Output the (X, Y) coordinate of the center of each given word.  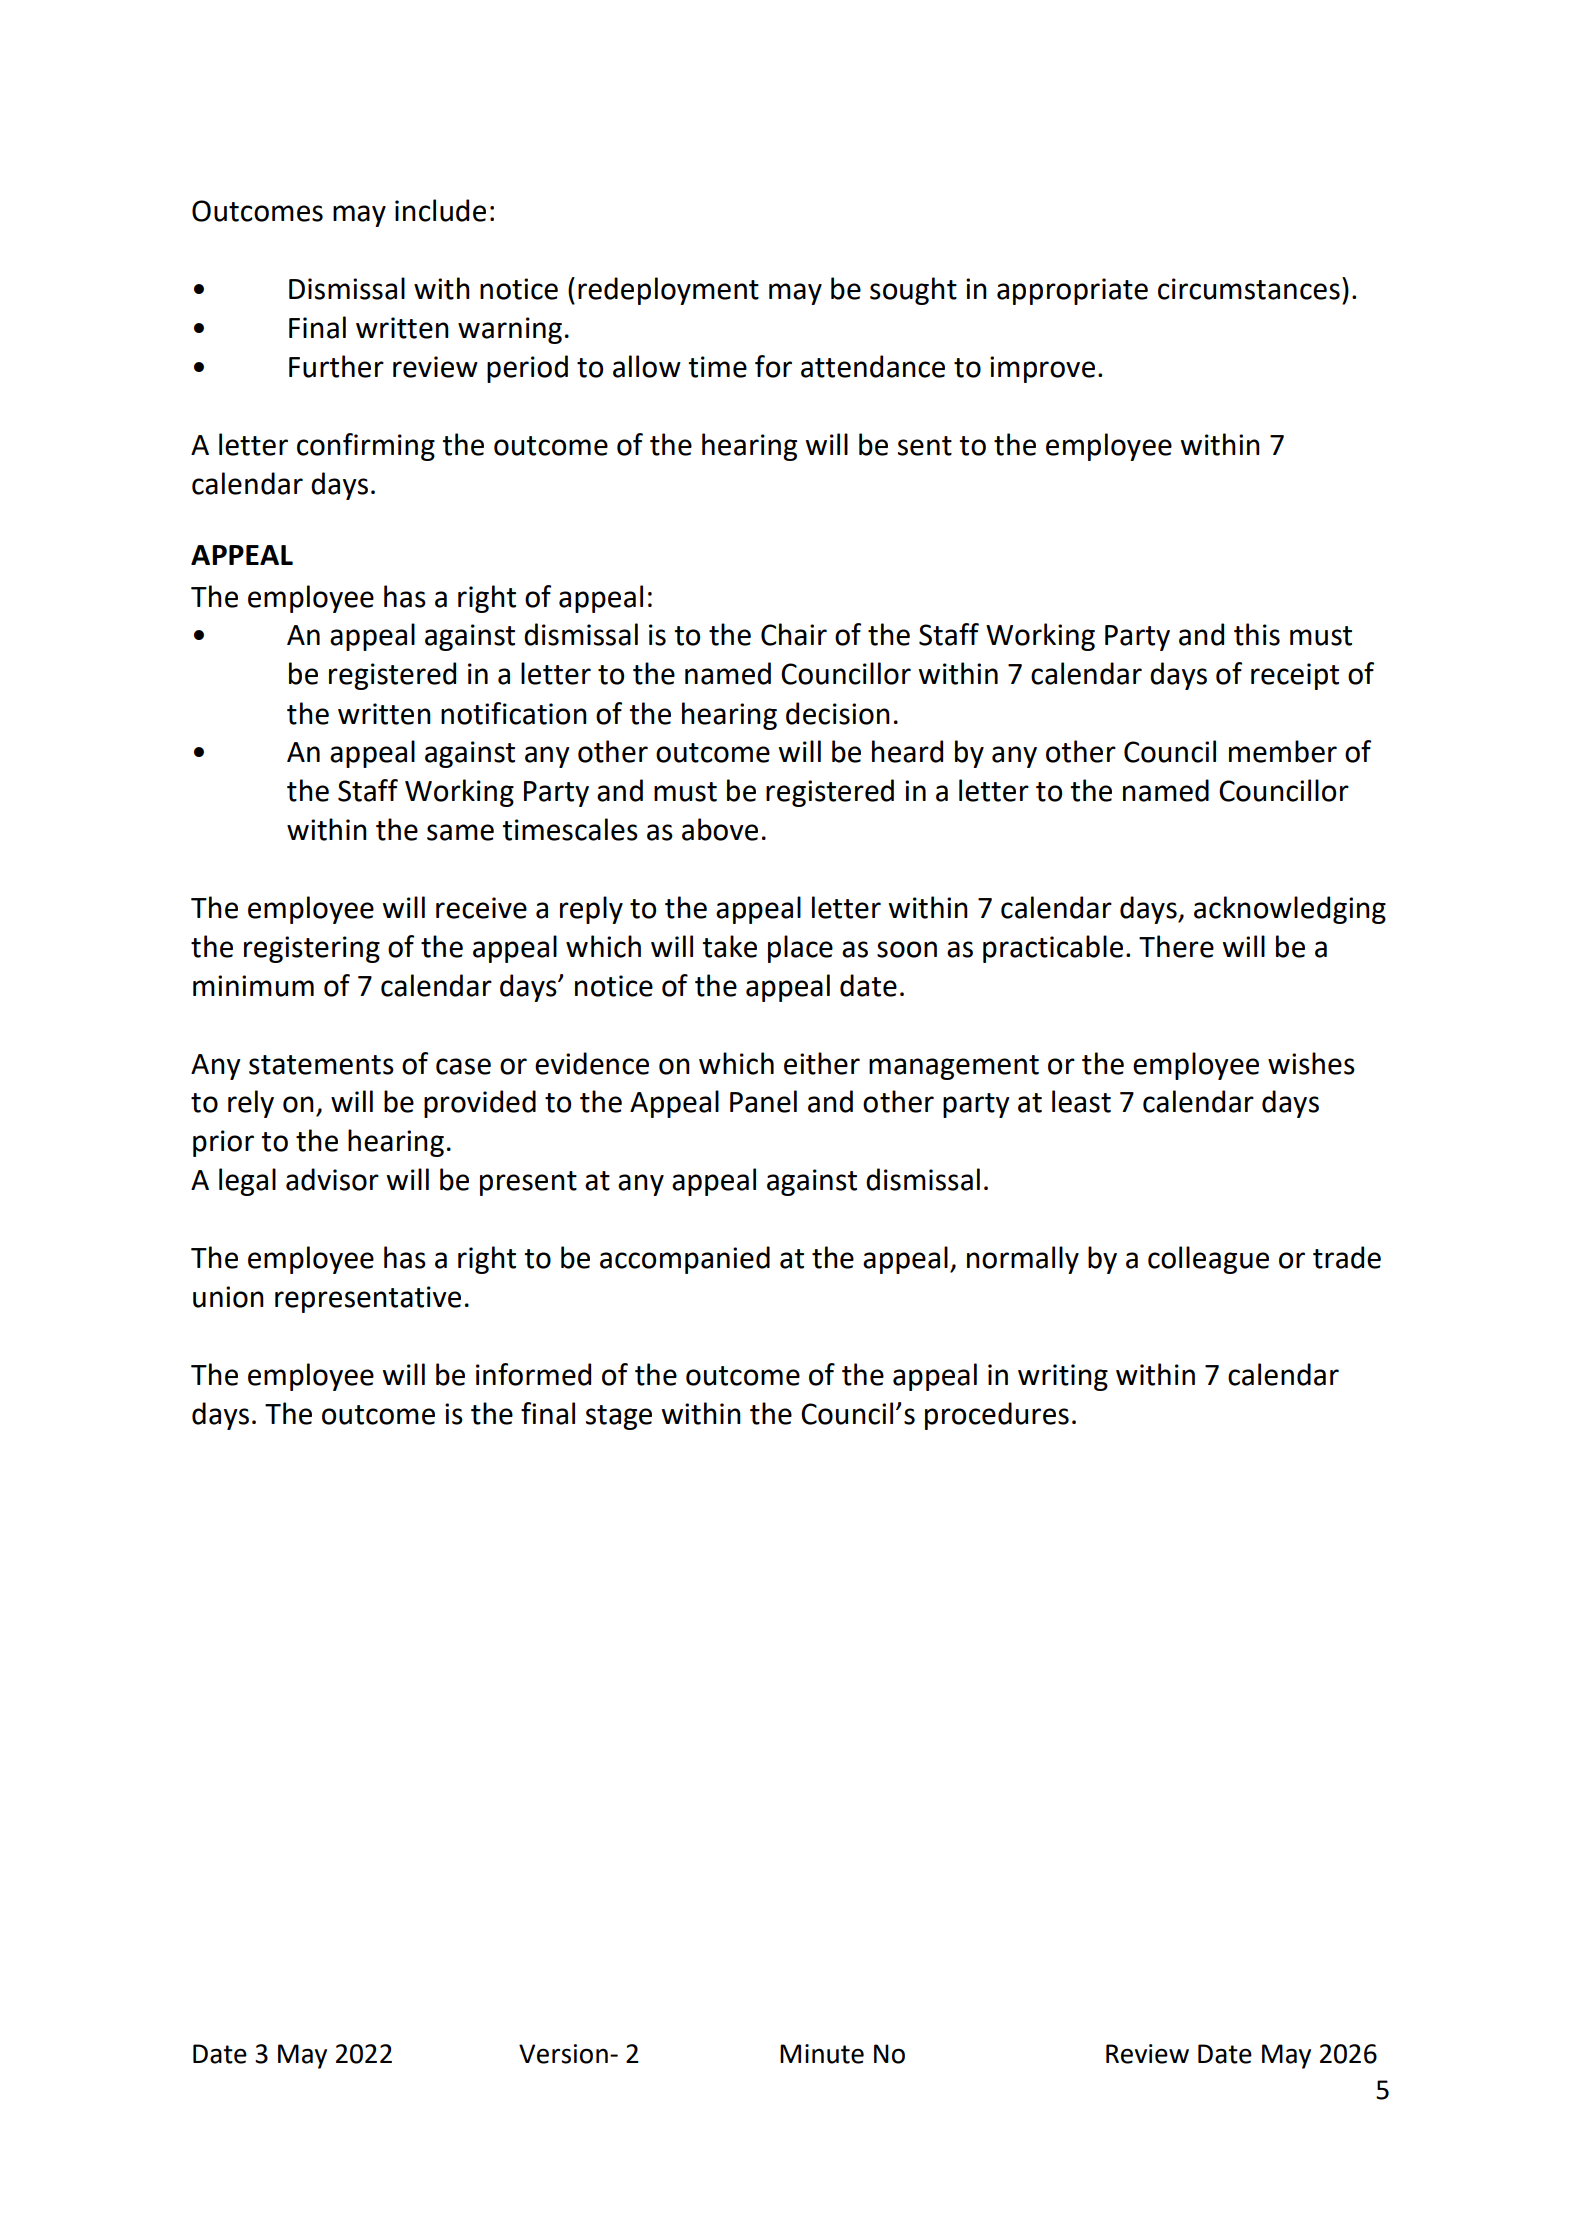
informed (533, 1374)
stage (619, 1417)
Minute (822, 2054)
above (720, 829)
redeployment (668, 291)
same (460, 832)
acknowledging (1290, 910)
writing (1063, 1377)
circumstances (1249, 289)
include (440, 210)
